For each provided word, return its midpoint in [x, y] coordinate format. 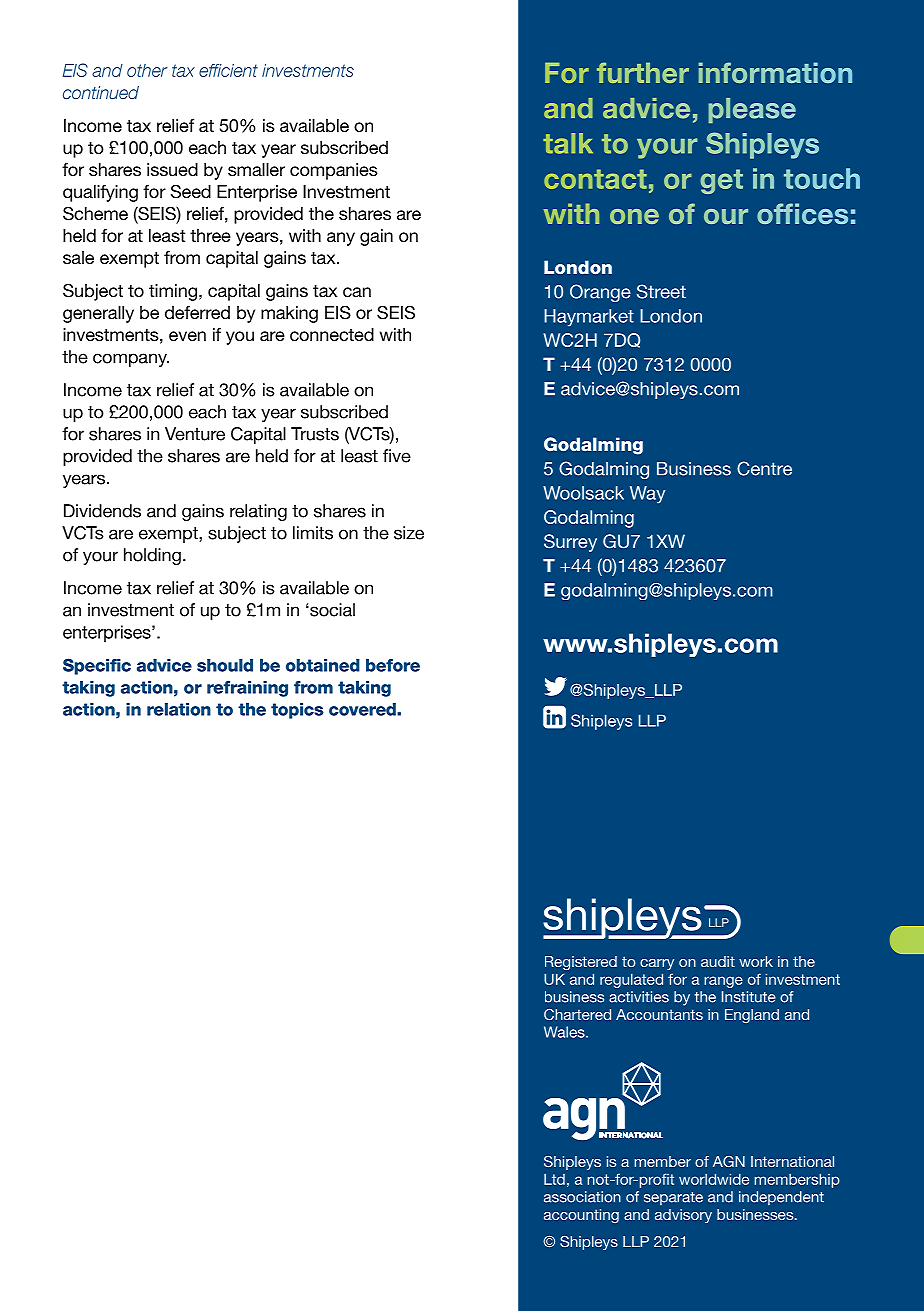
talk [568, 143]
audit [718, 961]
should [225, 665]
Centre [764, 468]
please [752, 110]
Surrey [570, 543]
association [582, 1197]
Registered [581, 963]
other [147, 70]
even [187, 336]
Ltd [554, 1179]
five [397, 456]
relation [179, 709]
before [393, 665]
